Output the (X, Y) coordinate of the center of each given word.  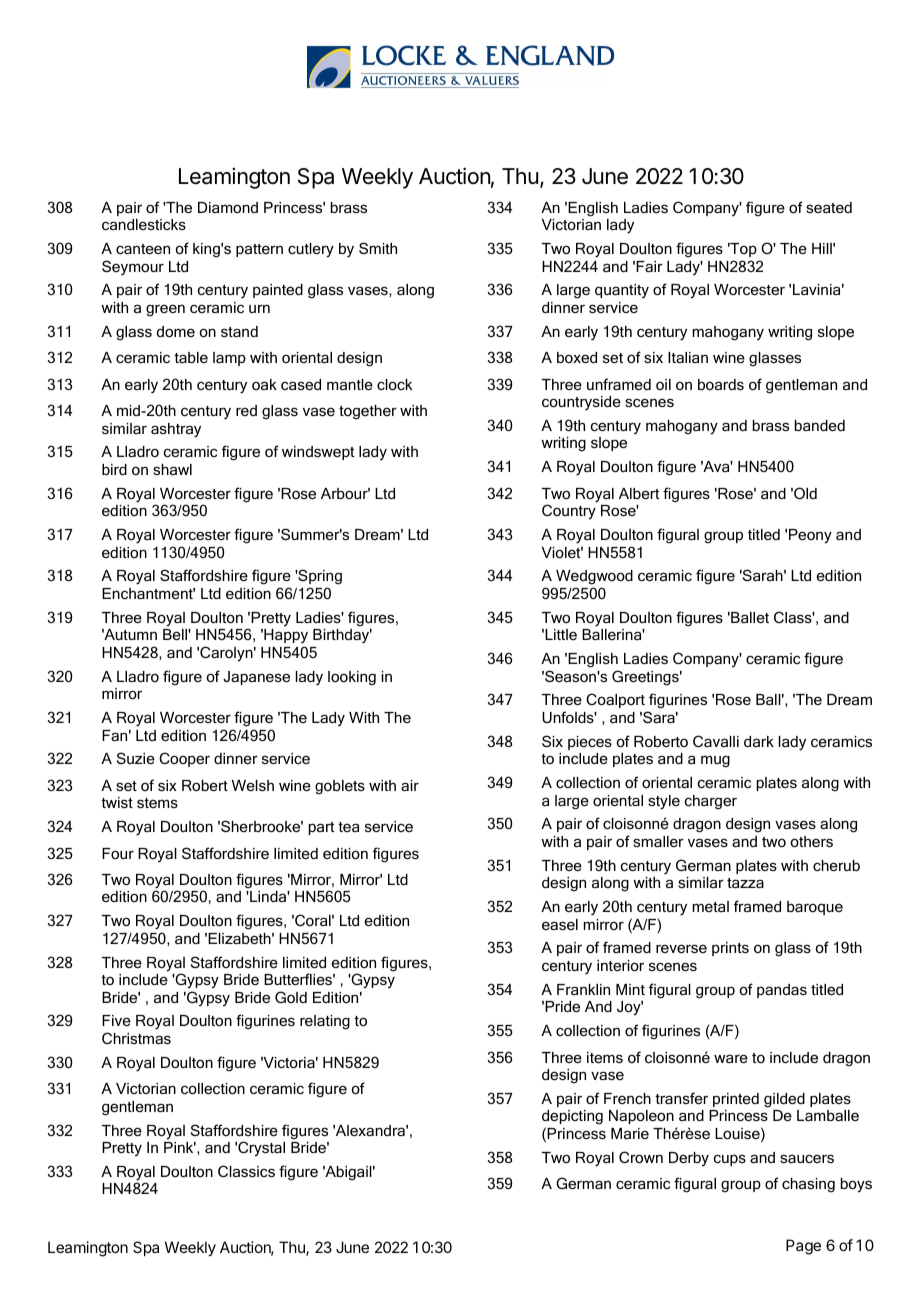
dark (759, 741)
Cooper (184, 759)
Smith (378, 248)
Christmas (136, 1038)
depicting (572, 1119)
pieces (590, 743)
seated (829, 207)
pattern (259, 250)
